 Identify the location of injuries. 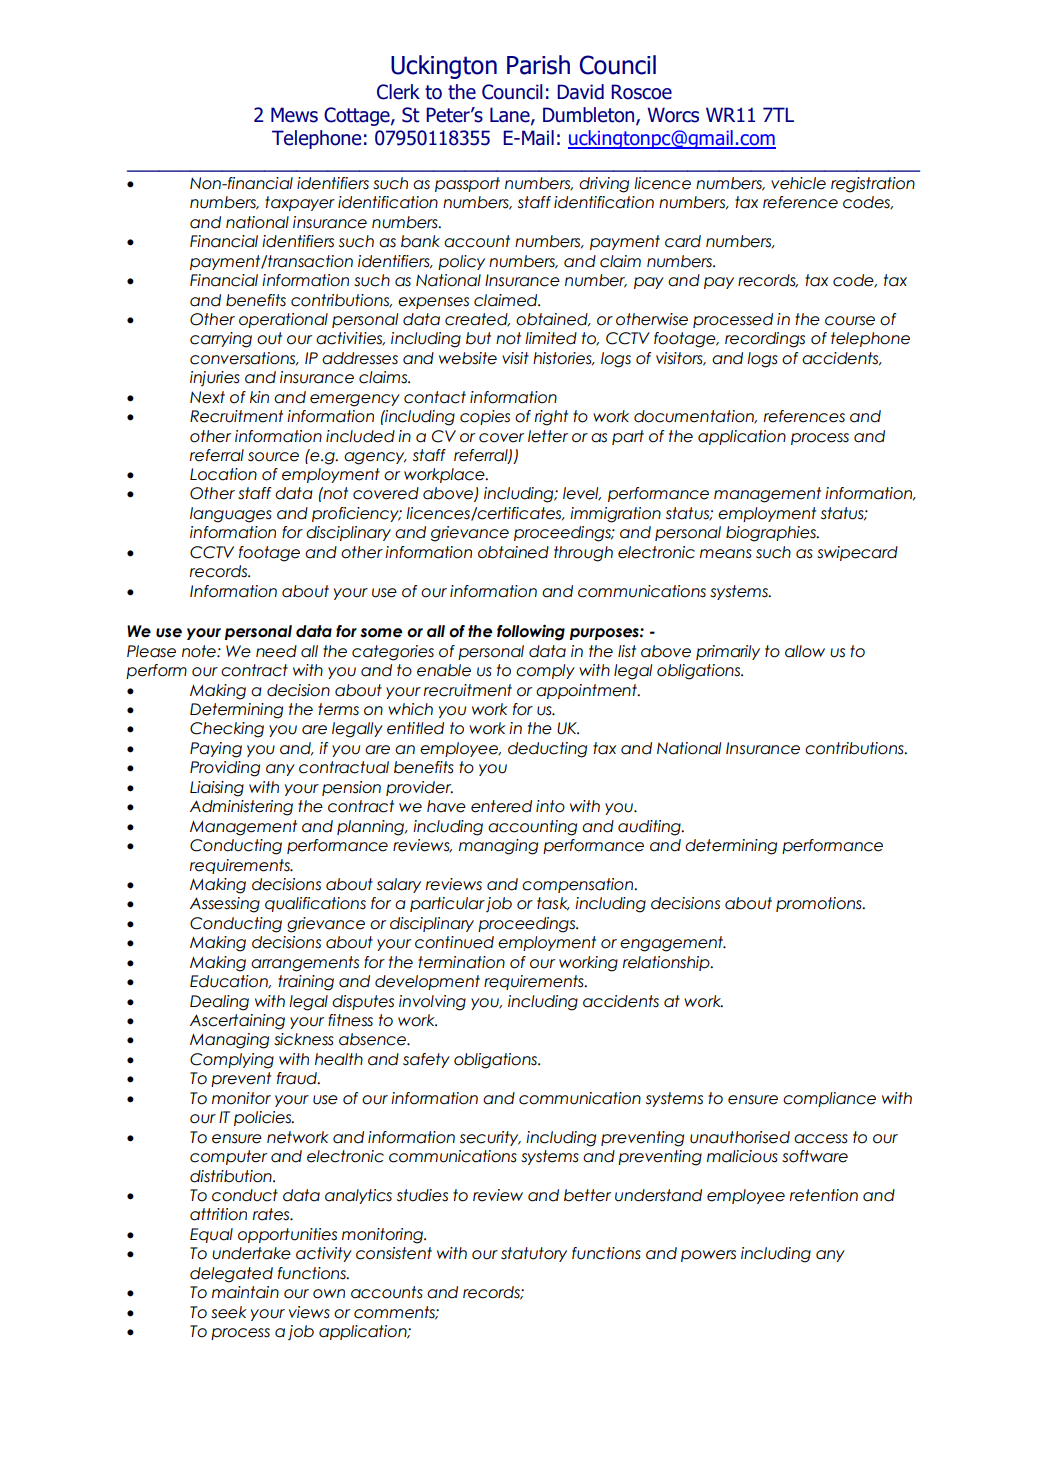
(215, 378).
